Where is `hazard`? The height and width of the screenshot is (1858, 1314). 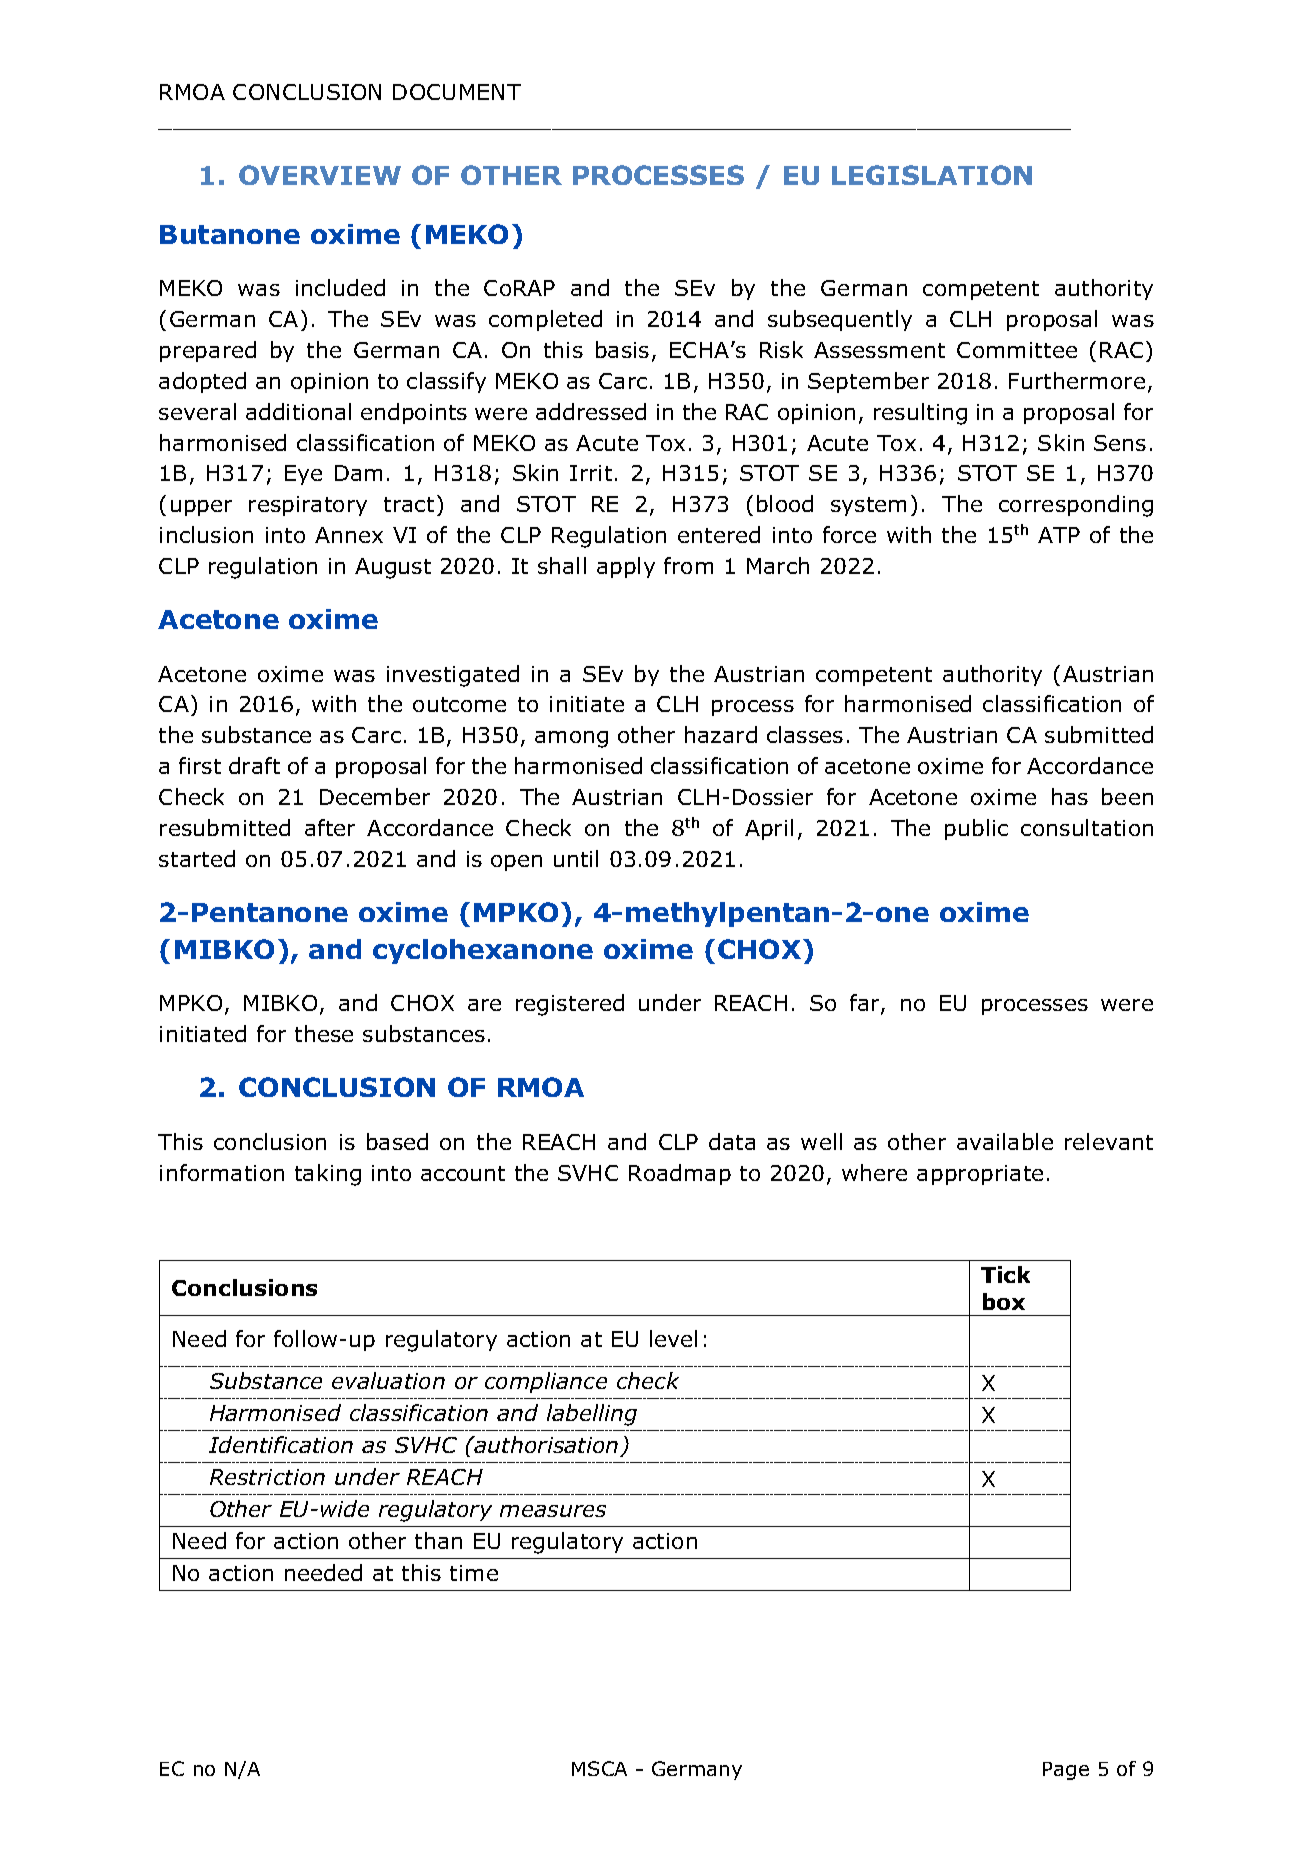
hazard is located at coordinates (721, 734).
